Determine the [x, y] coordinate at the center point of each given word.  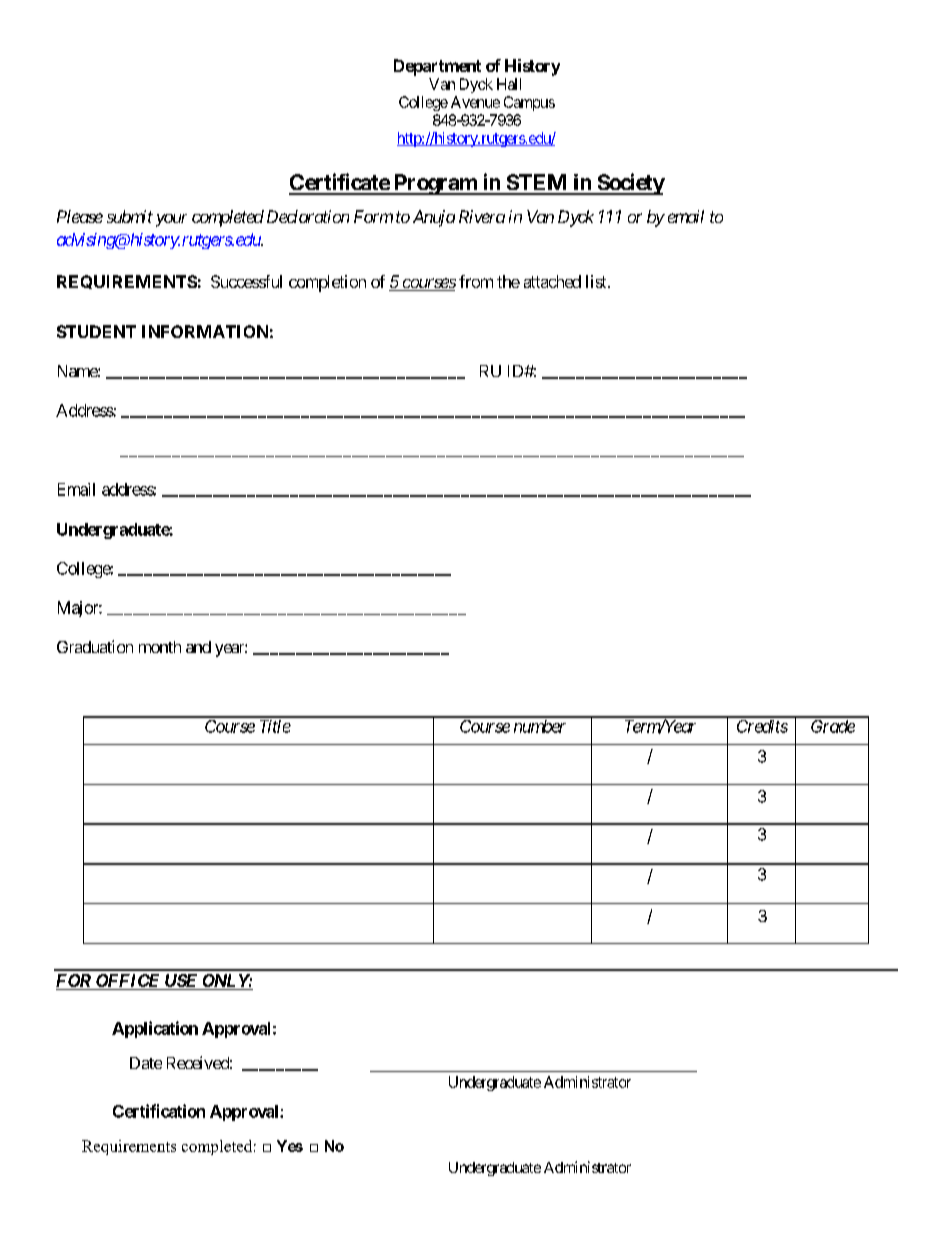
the [508, 281]
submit [130, 216]
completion [327, 283]
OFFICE [127, 982]
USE [181, 982]
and [198, 647]
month [160, 647]
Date [146, 1063]
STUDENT [96, 331]
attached [552, 281]
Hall [509, 84]
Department [437, 67]
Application [155, 1029]
